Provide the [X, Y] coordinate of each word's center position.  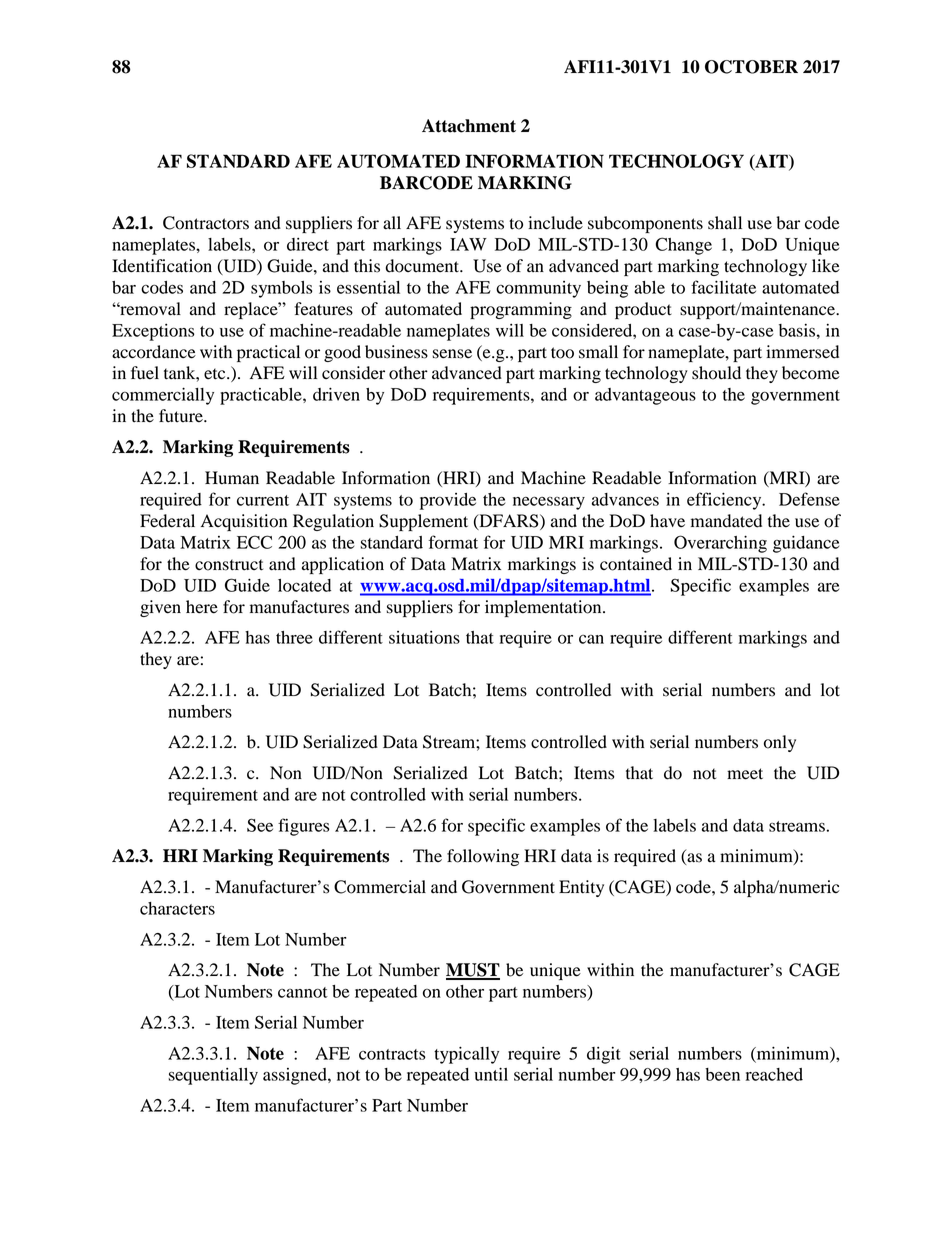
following [483, 857]
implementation [544, 608]
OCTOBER [751, 67]
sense [452, 354]
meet [745, 774]
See [260, 825]
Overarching [720, 544]
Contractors [206, 223]
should [716, 373]
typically [466, 1055]
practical [268, 353]
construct [229, 565]
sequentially [213, 1076]
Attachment [469, 126]
